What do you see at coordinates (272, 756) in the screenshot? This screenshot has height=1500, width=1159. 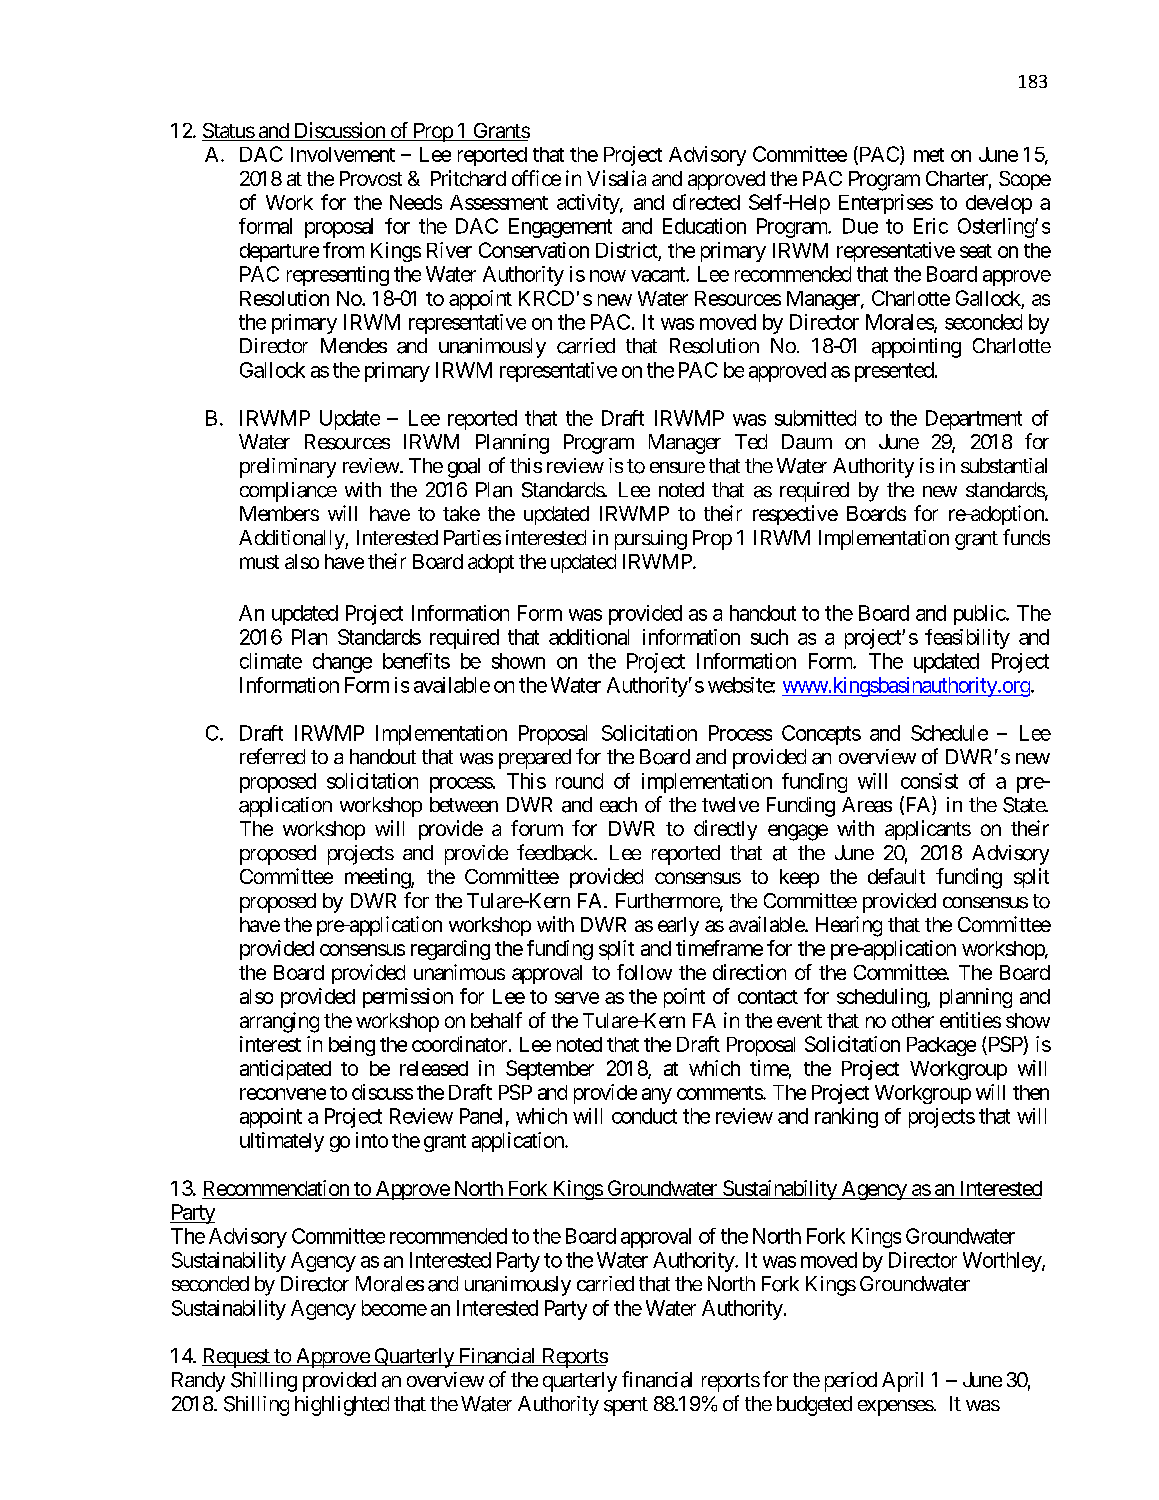 I see `referred` at bounding box center [272, 756].
